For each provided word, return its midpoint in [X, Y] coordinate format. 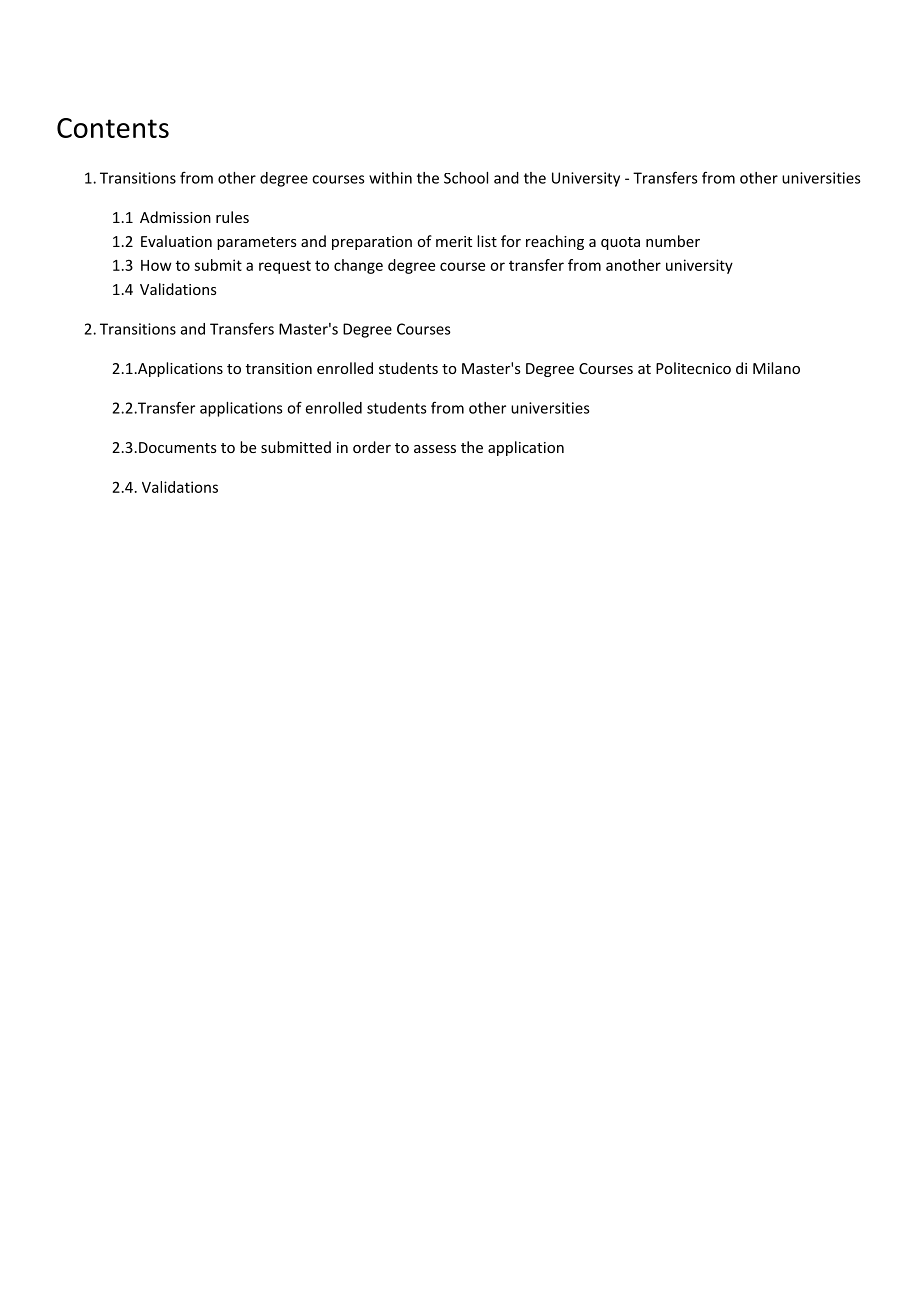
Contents [113, 128]
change [358, 266]
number [673, 241]
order [372, 447]
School [466, 178]
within [390, 178]
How [156, 265]
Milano [776, 368]
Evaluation [176, 241]
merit [454, 241]
